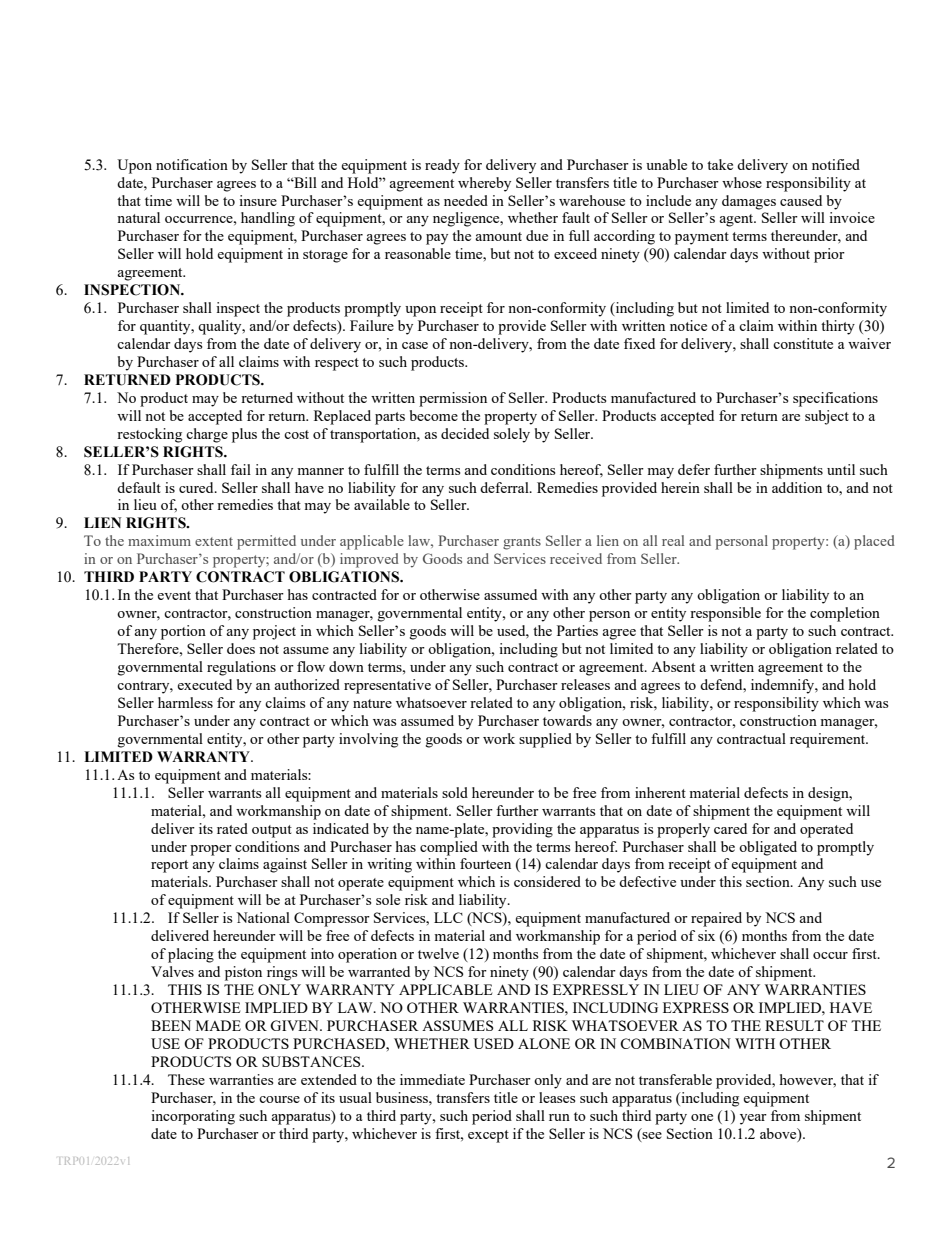 This document has height=1233, width=952. I want to click on addition, so click(797, 487).
